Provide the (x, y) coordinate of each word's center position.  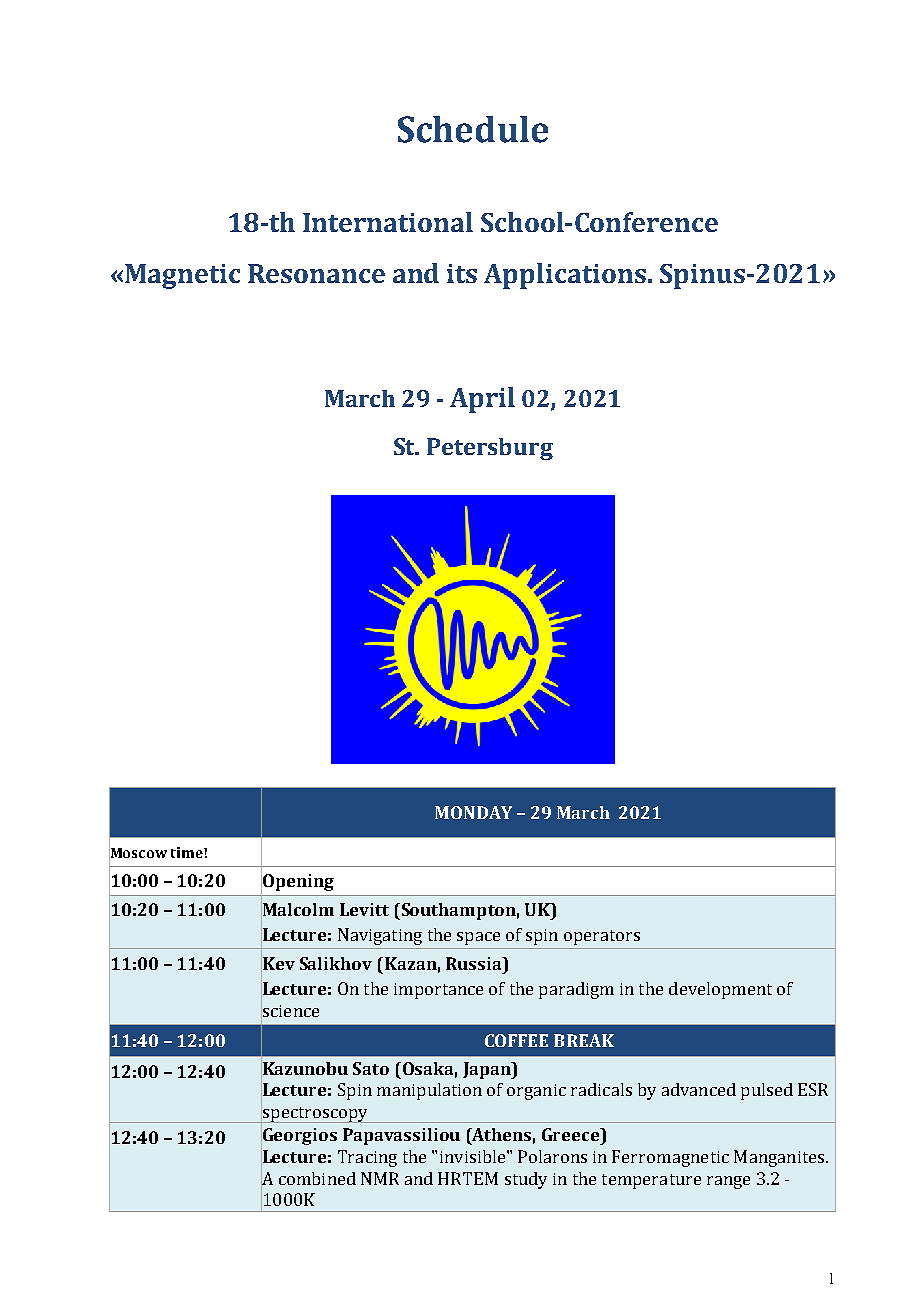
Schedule (473, 129)
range (728, 1182)
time (188, 852)
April (482, 400)
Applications (565, 276)
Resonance (316, 273)
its (462, 273)
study (526, 1180)
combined (317, 1178)
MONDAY (473, 812)
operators (602, 937)
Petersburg (490, 449)
